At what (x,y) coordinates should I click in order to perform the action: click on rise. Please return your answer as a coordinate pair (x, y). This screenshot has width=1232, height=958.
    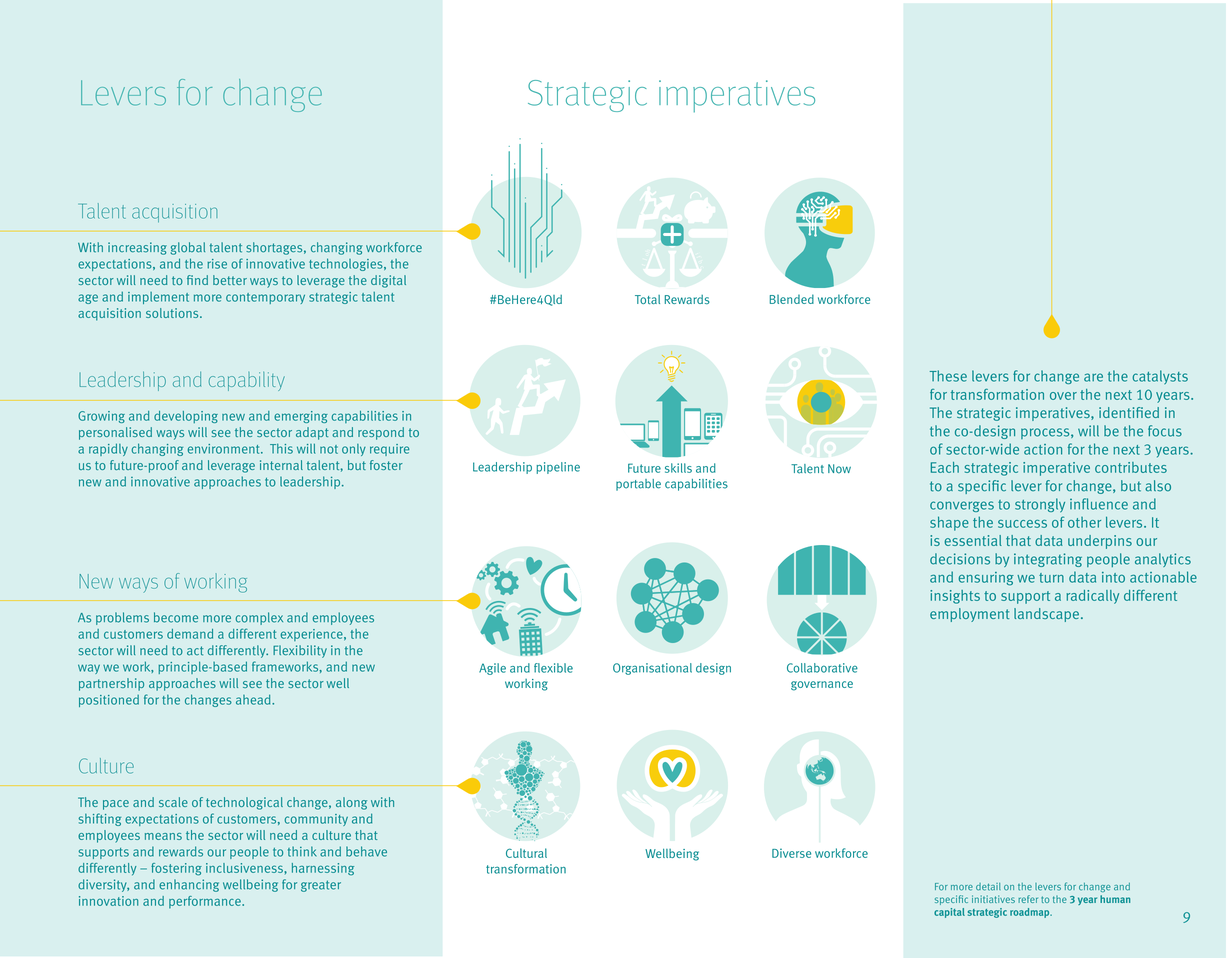
    Looking at the image, I should click on (217, 264).
